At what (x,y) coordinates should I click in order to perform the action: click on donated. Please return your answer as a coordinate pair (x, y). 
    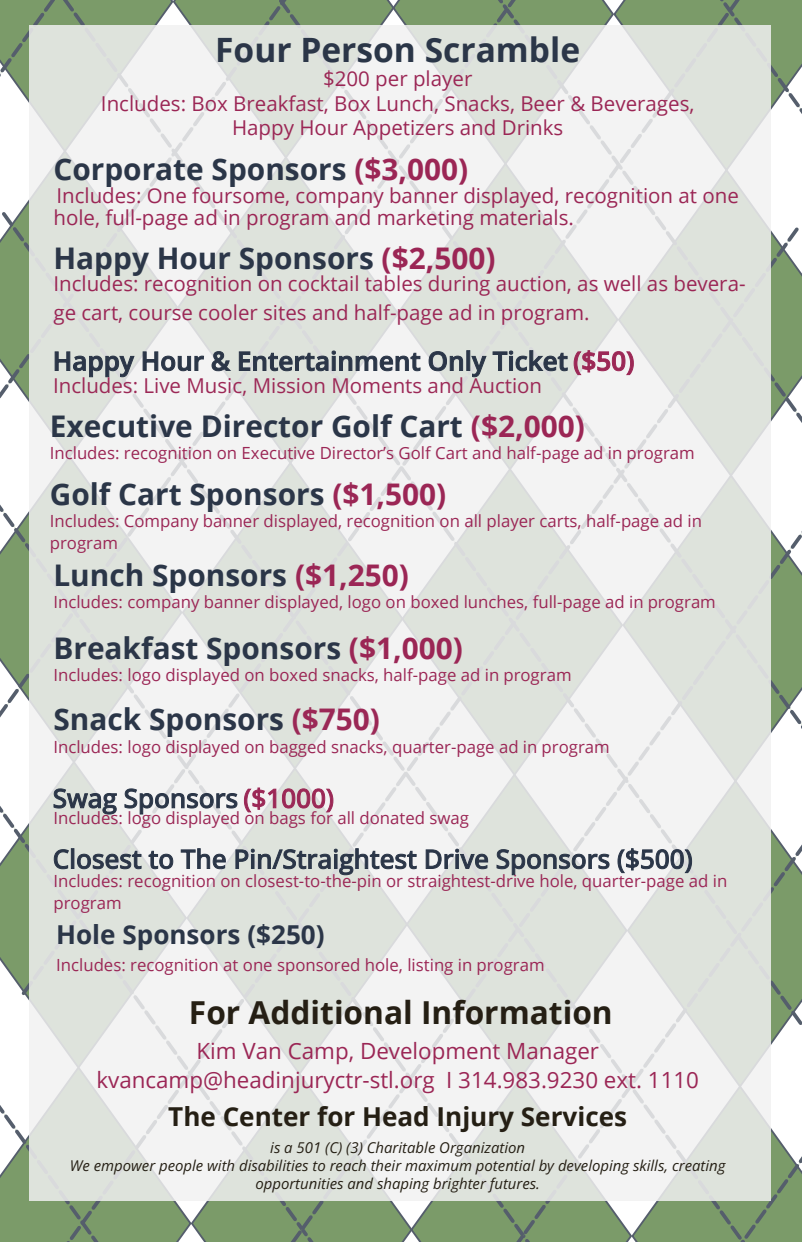
    Looking at the image, I should click on (392, 817).
